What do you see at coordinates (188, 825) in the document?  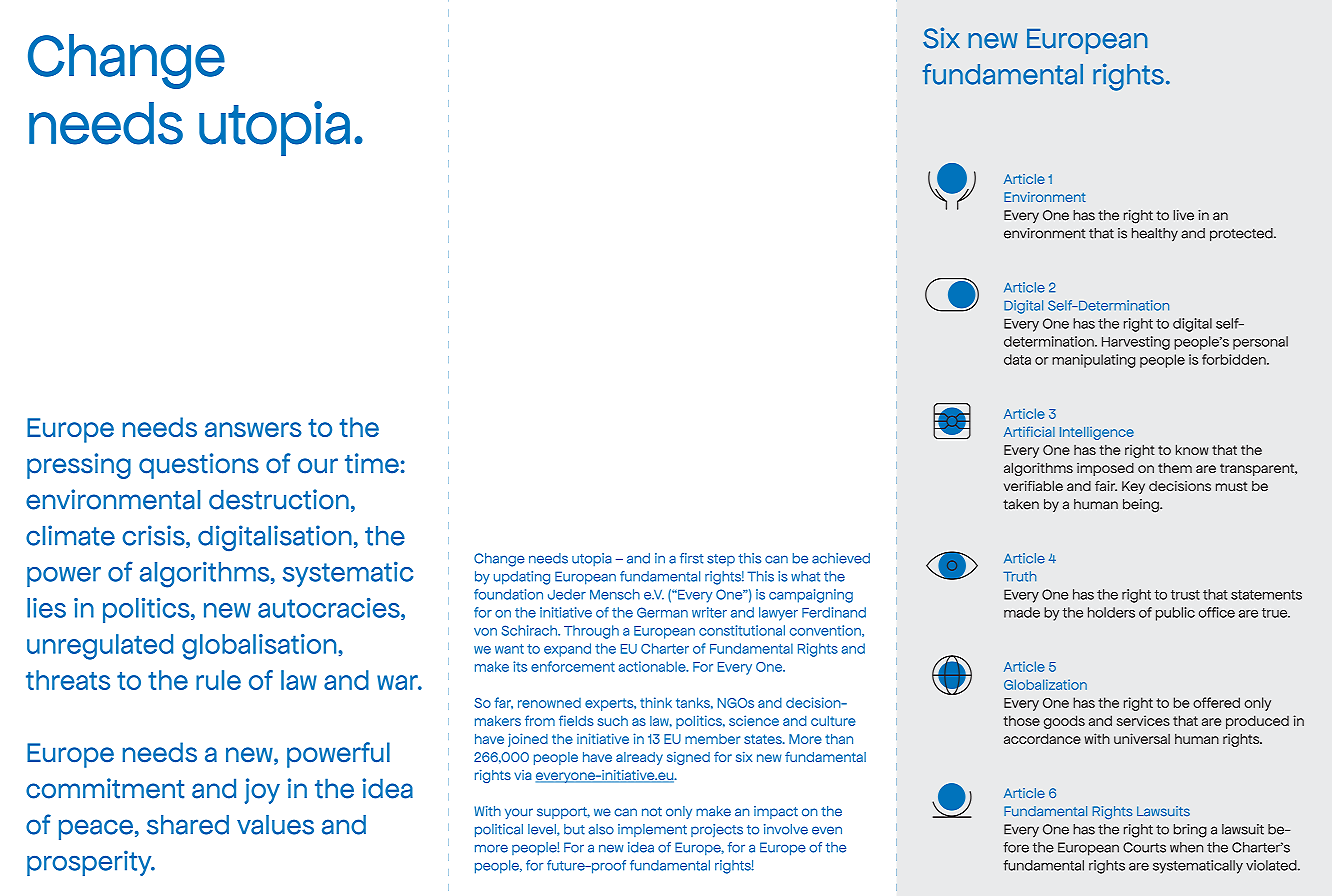 I see `shared` at bounding box center [188, 825].
